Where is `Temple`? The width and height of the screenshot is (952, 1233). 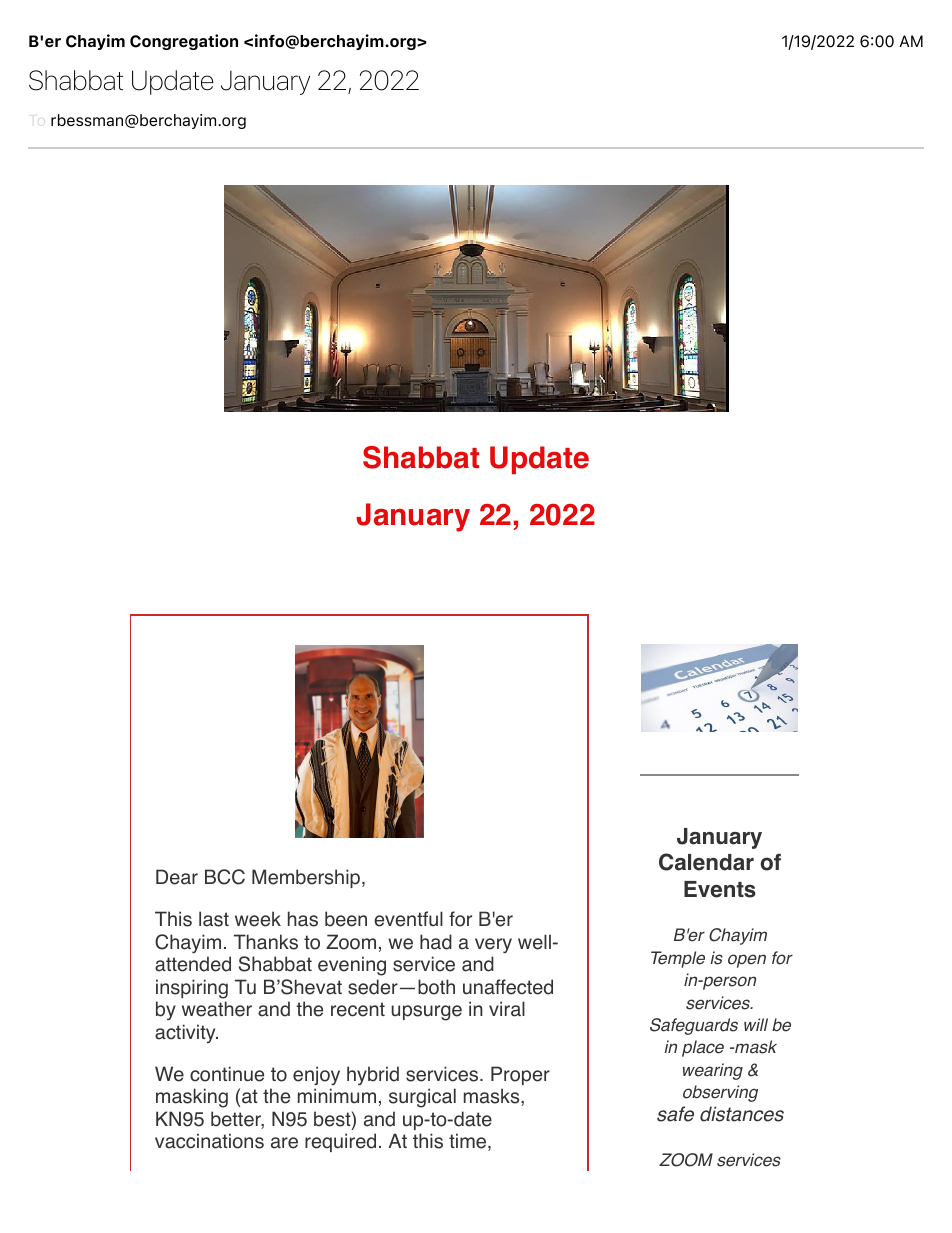
Temple is located at coordinates (678, 959).
